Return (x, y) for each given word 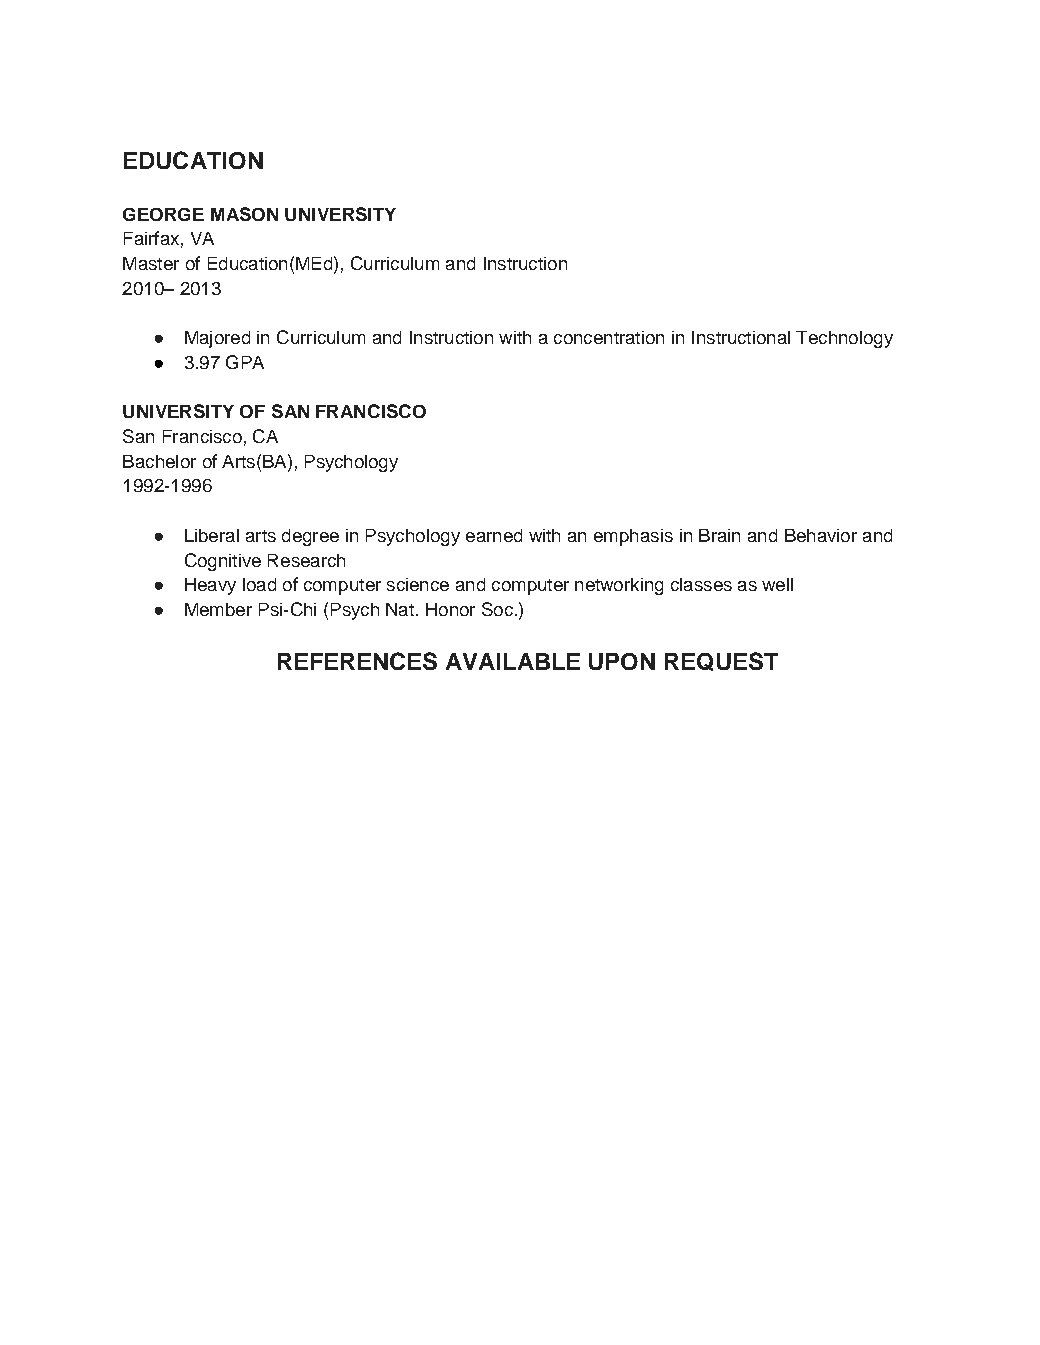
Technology (844, 339)
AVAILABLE (513, 661)
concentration (609, 337)
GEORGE (163, 214)
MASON (244, 214)
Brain (719, 535)
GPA (245, 362)
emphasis (633, 537)
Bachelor (159, 461)
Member (218, 609)
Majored (217, 339)
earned (494, 535)
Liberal (212, 535)
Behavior (821, 535)
